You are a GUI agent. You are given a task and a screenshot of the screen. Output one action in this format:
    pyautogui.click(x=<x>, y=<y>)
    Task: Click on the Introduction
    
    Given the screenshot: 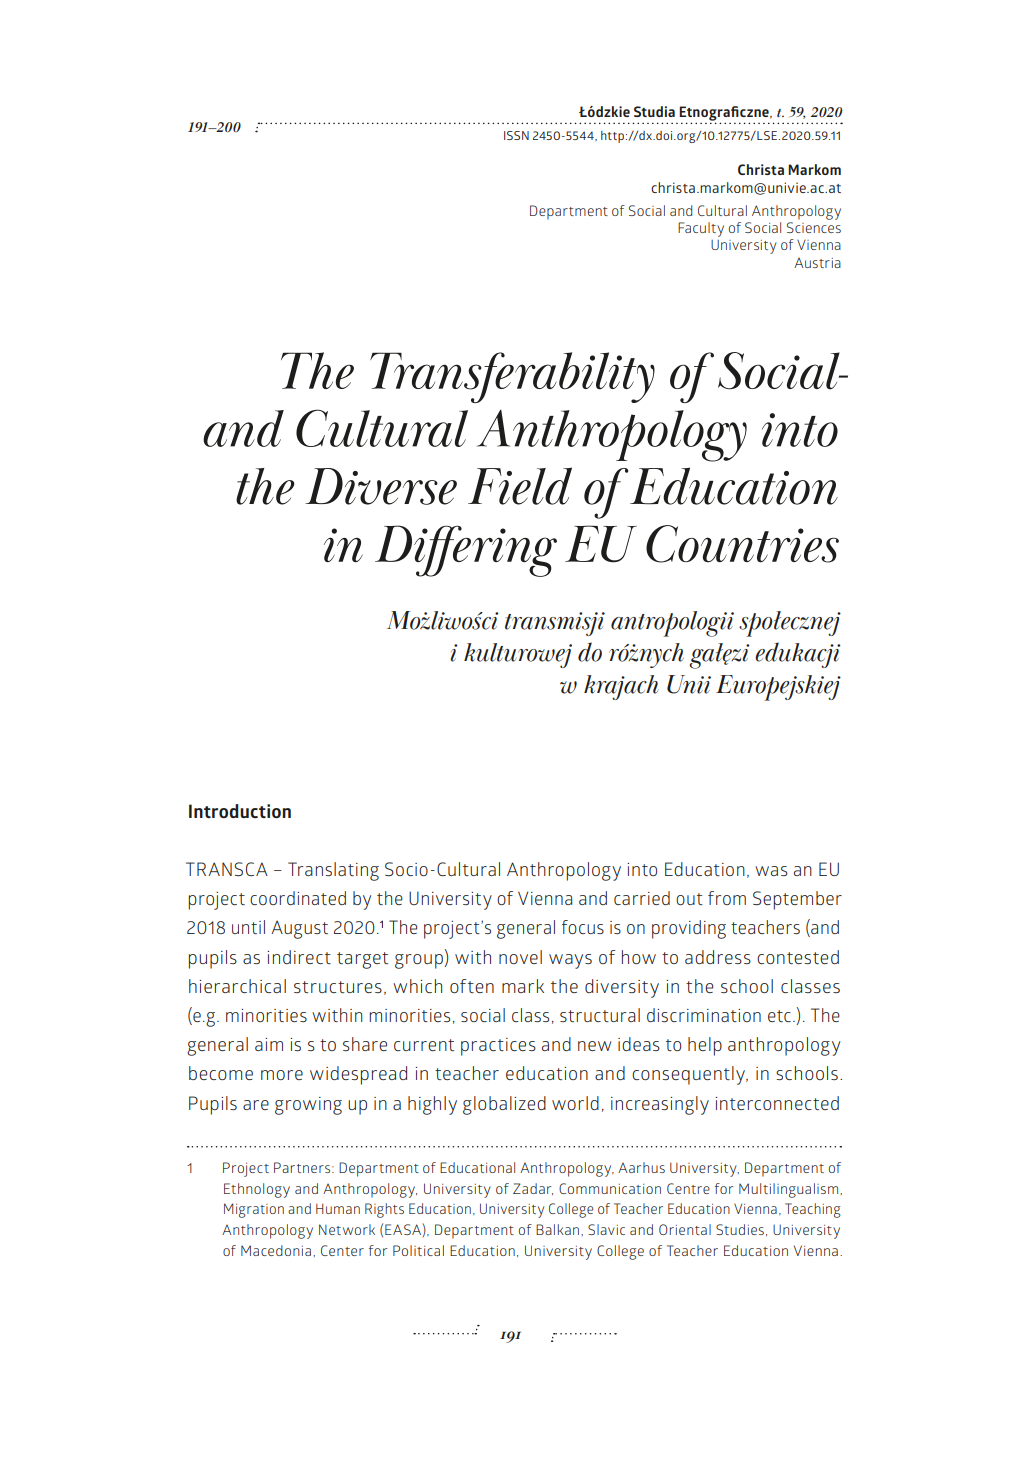 What is the action you would take?
    pyautogui.click(x=240, y=811)
